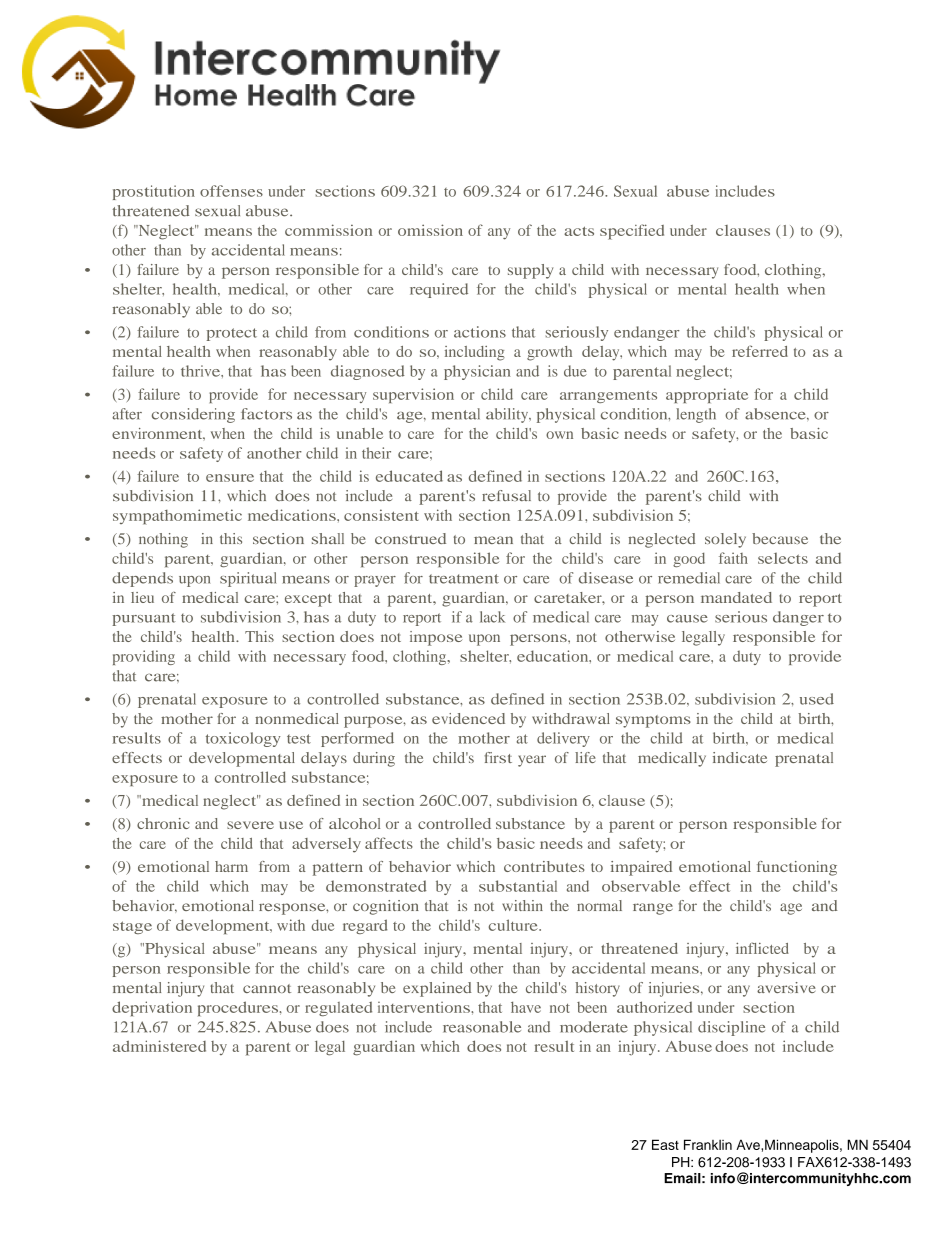 This document has width=952, height=1233. I want to click on functioning, so click(797, 868).
